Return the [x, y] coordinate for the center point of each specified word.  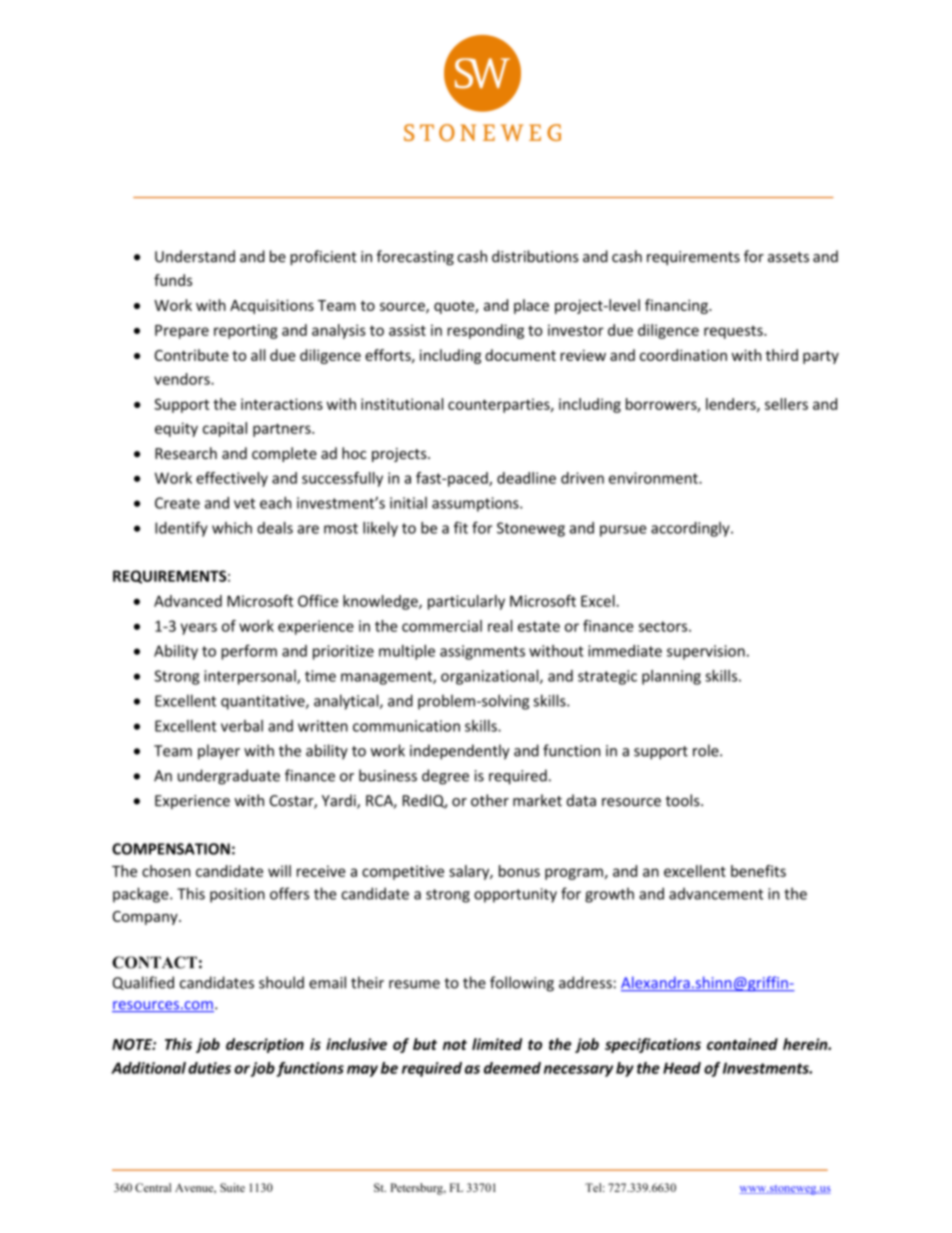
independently [460, 752]
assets [788, 257]
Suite [232, 1187]
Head [682, 1068]
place [531, 306]
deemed [512, 1068]
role [707, 750]
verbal [242, 726]
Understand [195, 256]
